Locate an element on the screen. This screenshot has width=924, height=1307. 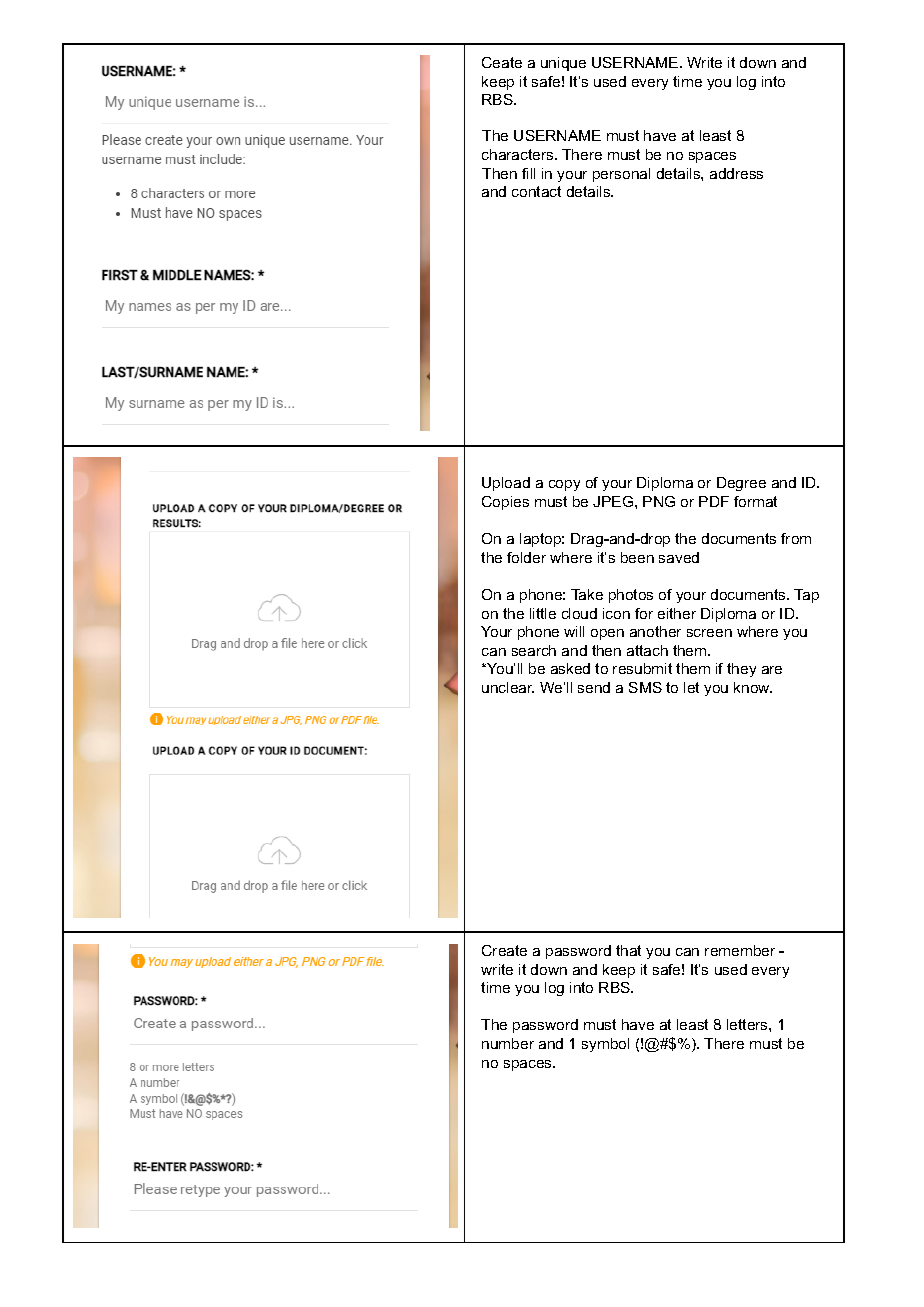
address is located at coordinates (736, 173).
